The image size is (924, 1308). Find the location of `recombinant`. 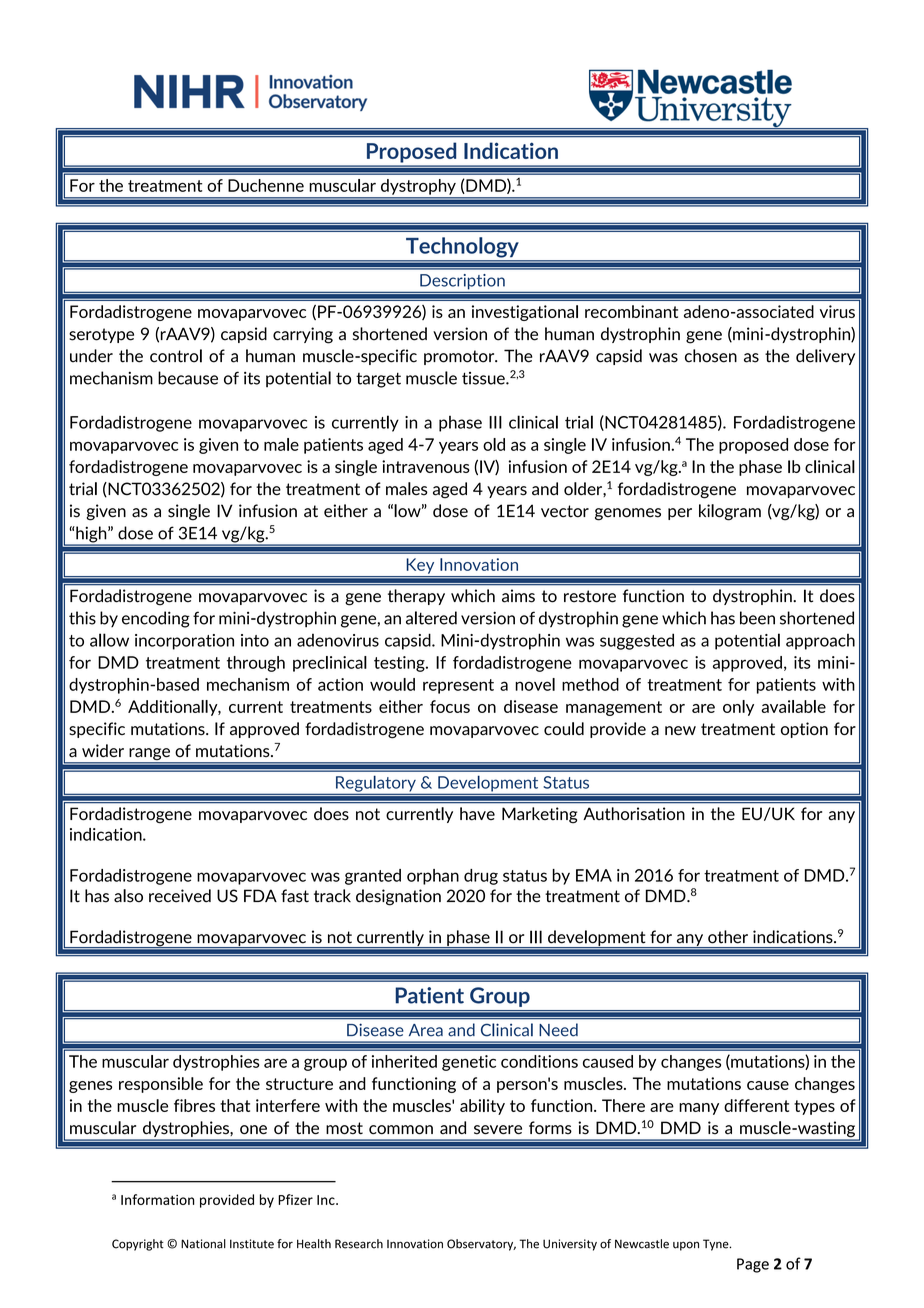

recombinant is located at coordinates (631, 311).
